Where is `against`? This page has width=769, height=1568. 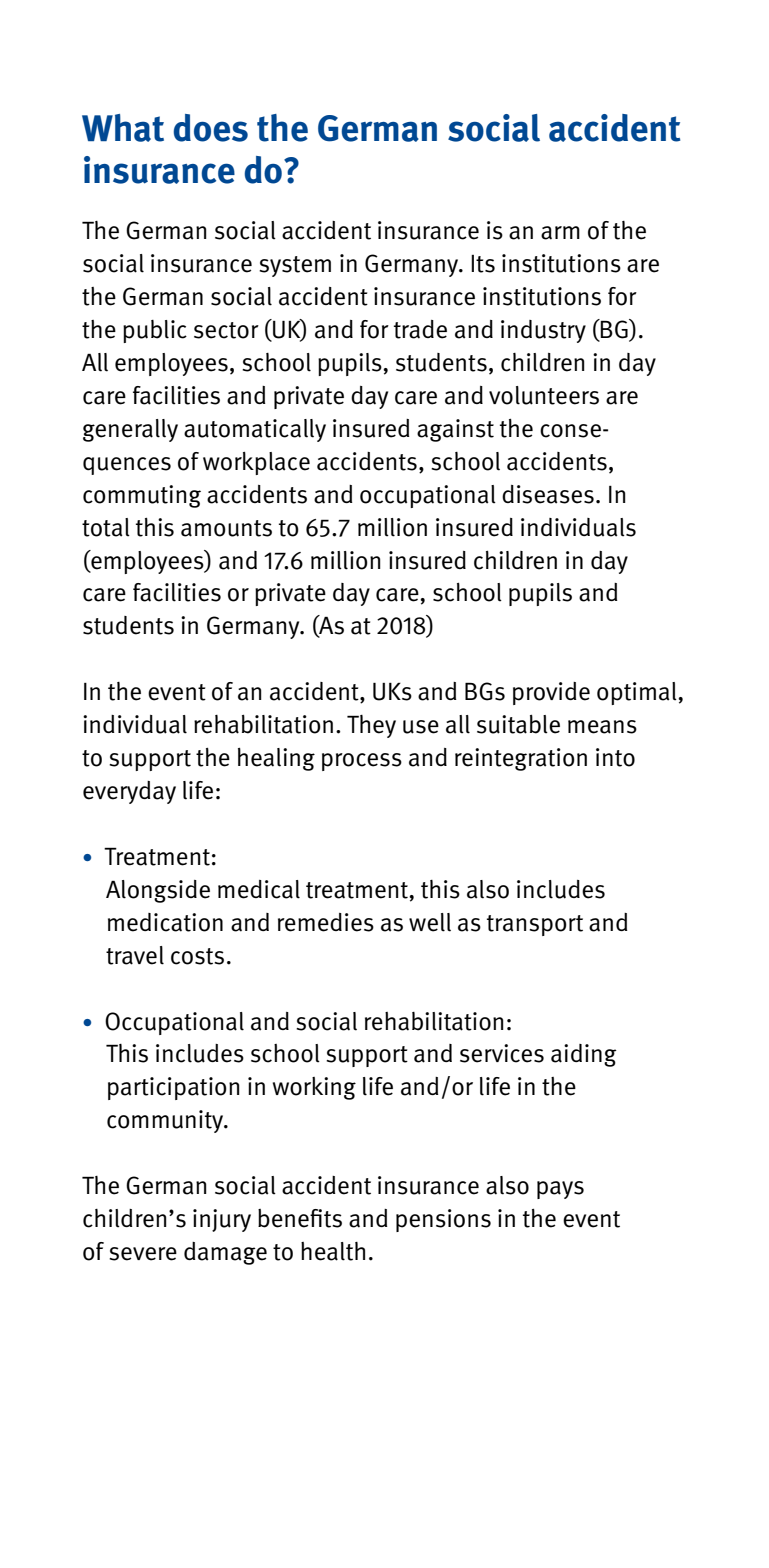 against is located at coordinates (455, 430).
